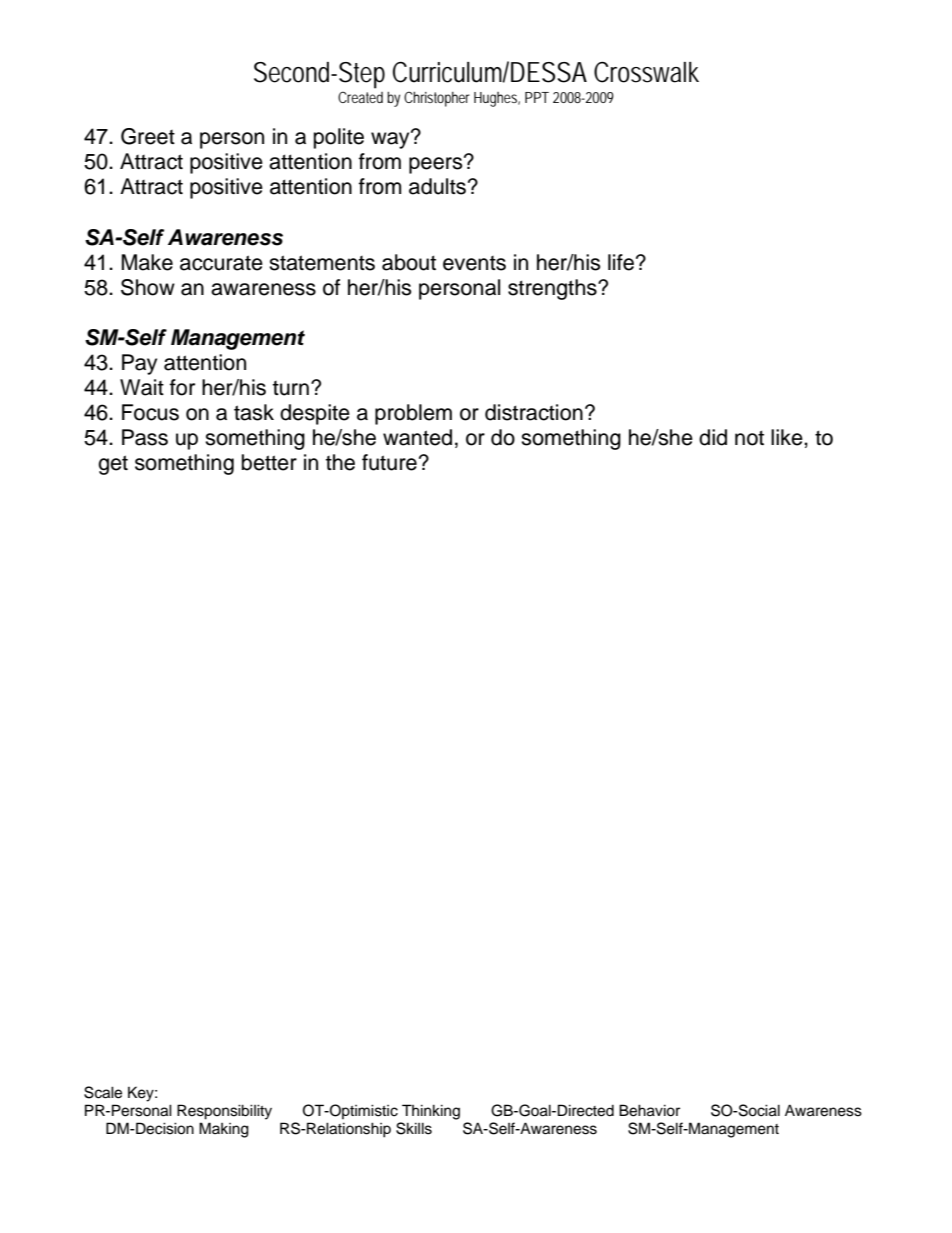 The width and height of the image is (952, 1233). I want to click on did, so click(713, 437).
